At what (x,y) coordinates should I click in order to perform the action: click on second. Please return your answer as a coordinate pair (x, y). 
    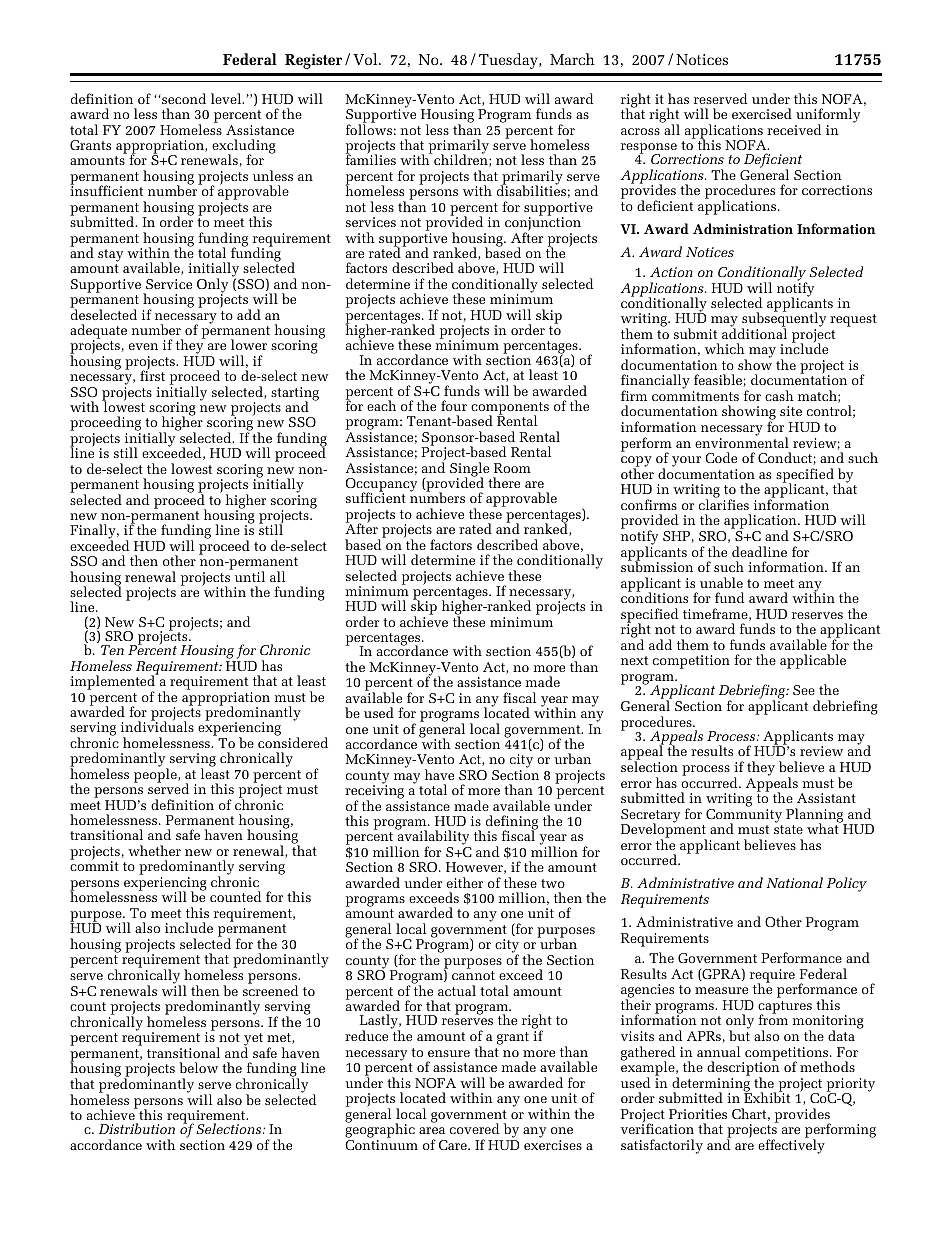
    Looking at the image, I should click on (183, 98).
